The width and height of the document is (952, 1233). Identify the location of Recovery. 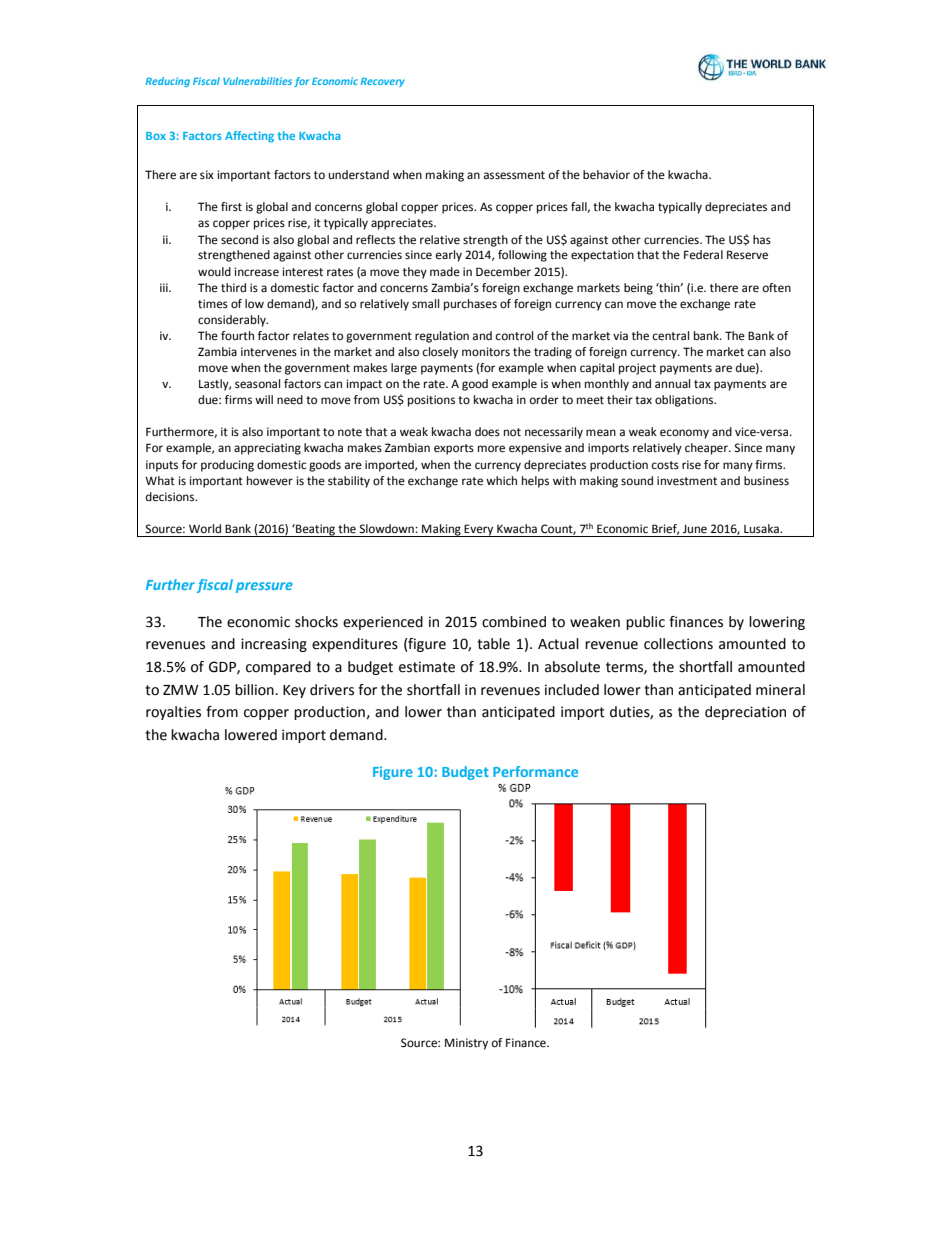
(383, 82).
